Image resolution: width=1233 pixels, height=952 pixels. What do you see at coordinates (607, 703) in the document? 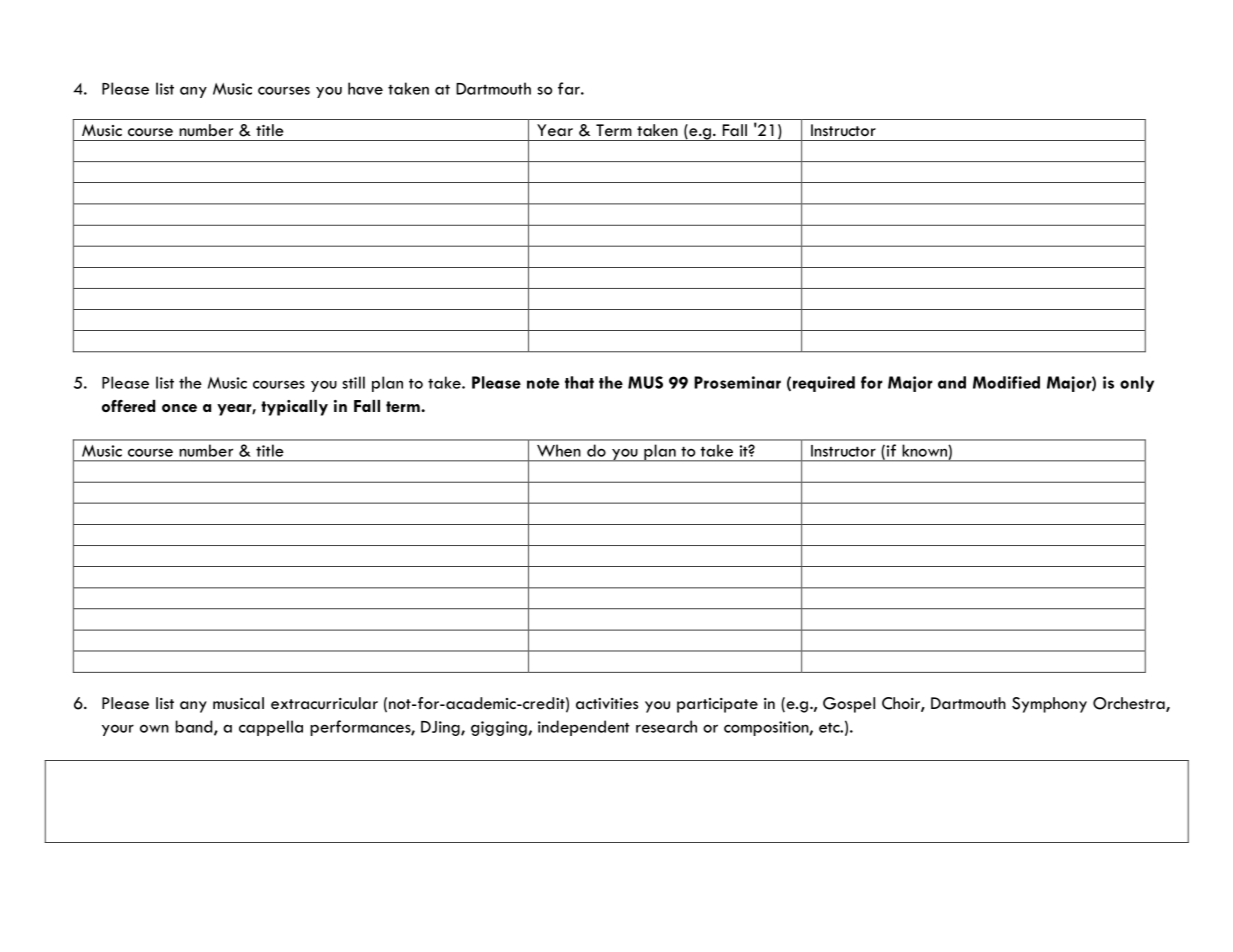
I see `activities` at bounding box center [607, 703].
